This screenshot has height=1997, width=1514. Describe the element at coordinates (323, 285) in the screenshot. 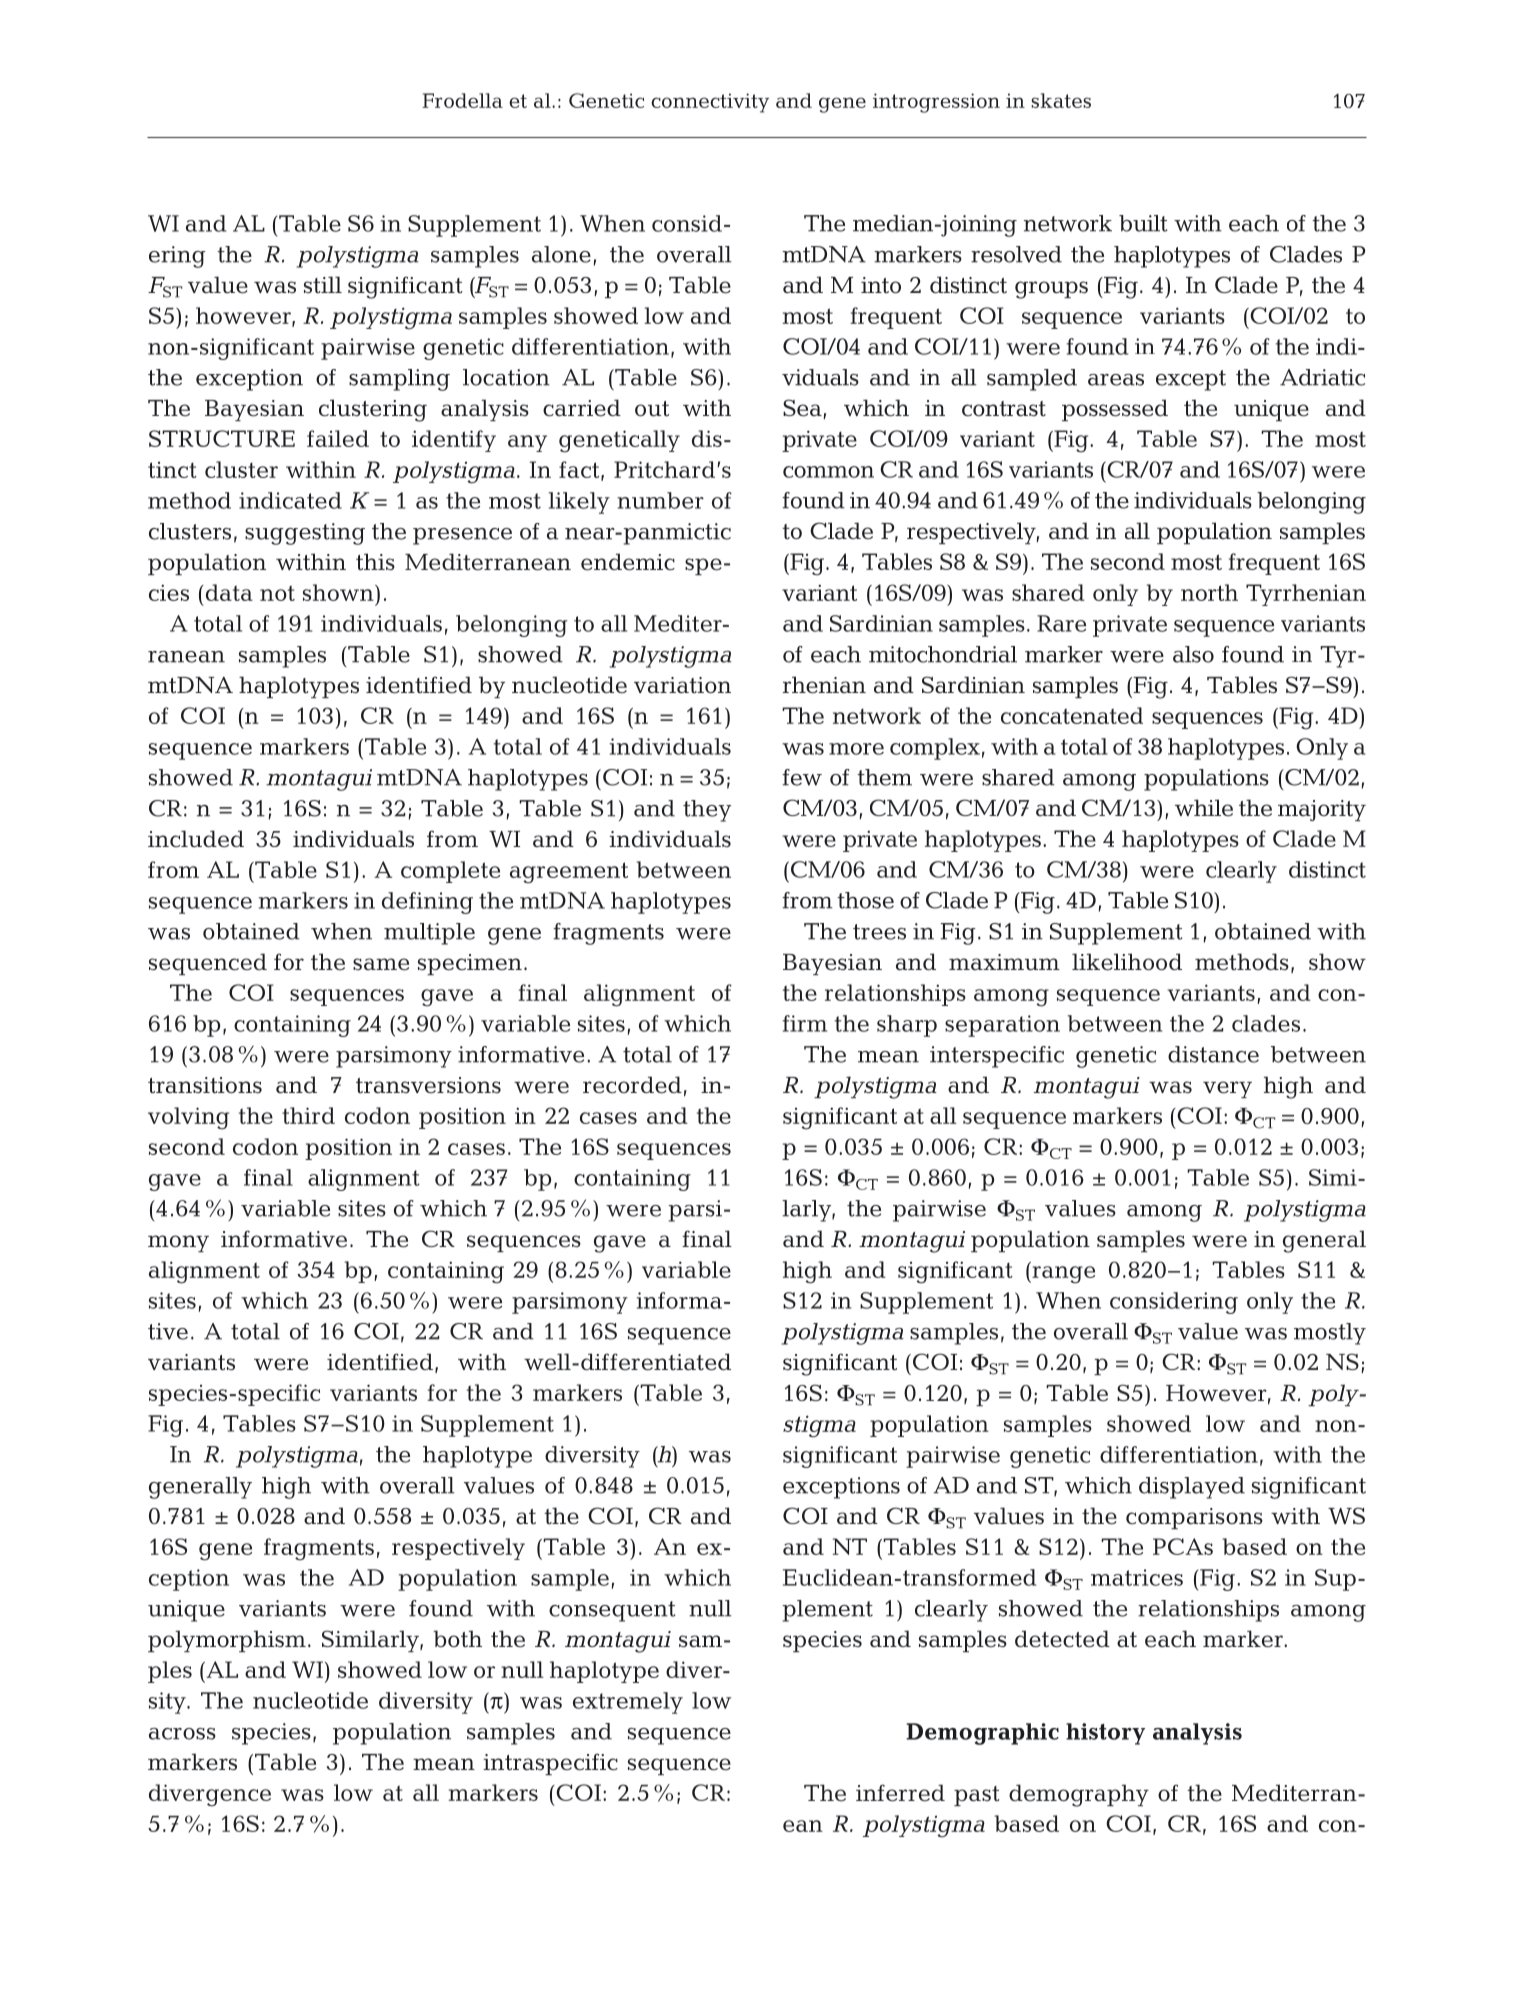

I see `still` at that location.
